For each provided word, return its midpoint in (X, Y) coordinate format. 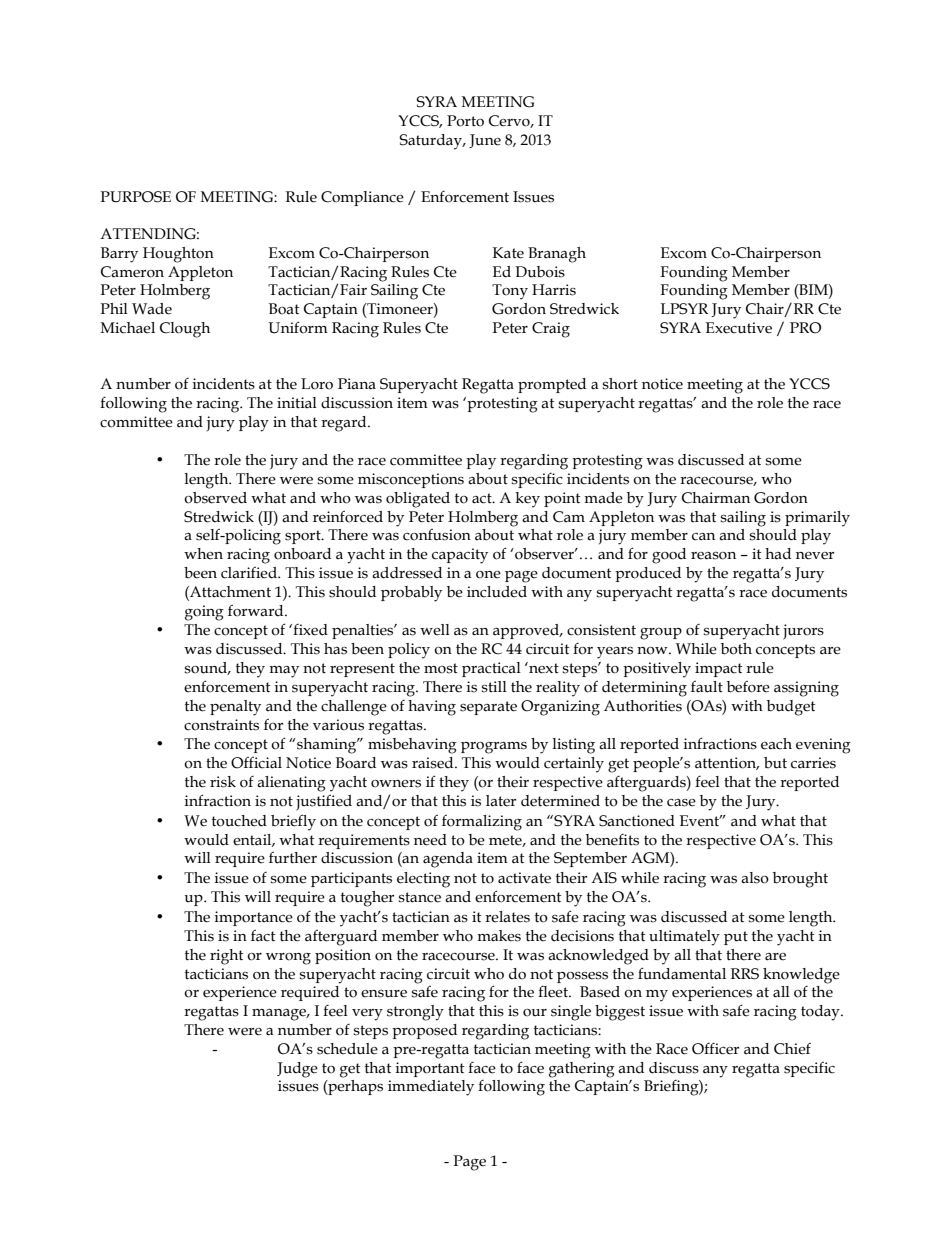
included (497, 592)
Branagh (557, 255)
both (736, 649)
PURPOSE (136, 197)
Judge (297, 1070)
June (485, 141)
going (204, 613)
